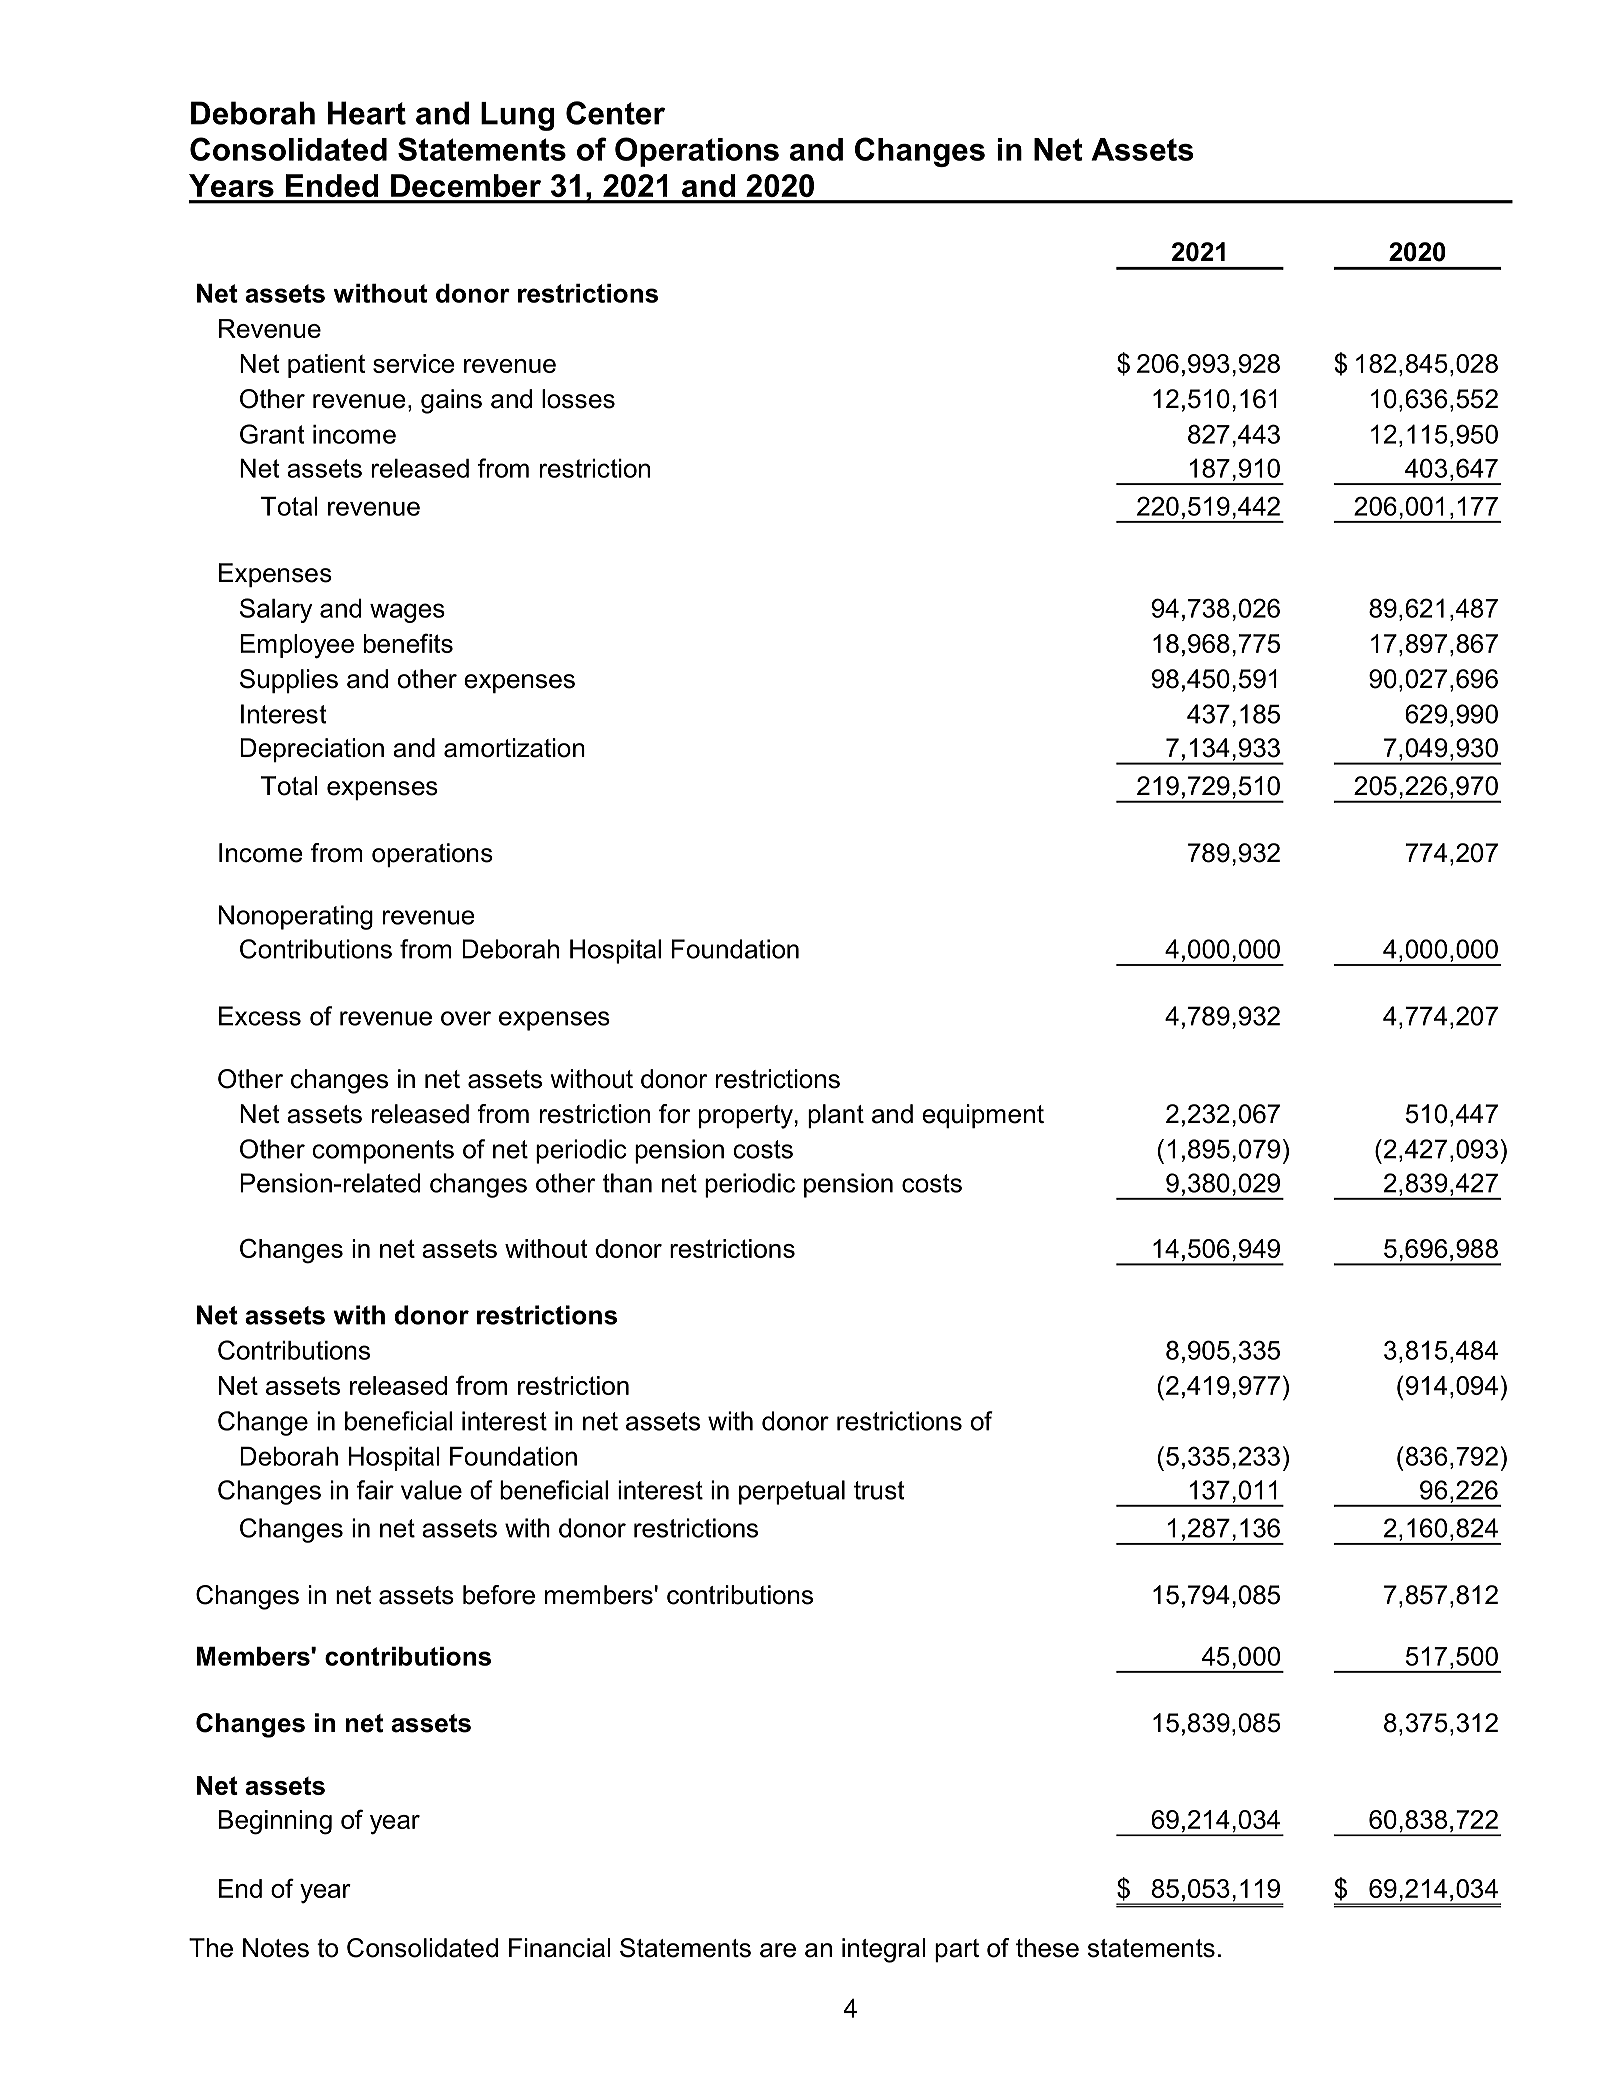 Image resolution: width=1607 pixels, height=2080 pixels. Describe the element at coordinates (578, 399) in the screenshot. I see `losses` at that location.
